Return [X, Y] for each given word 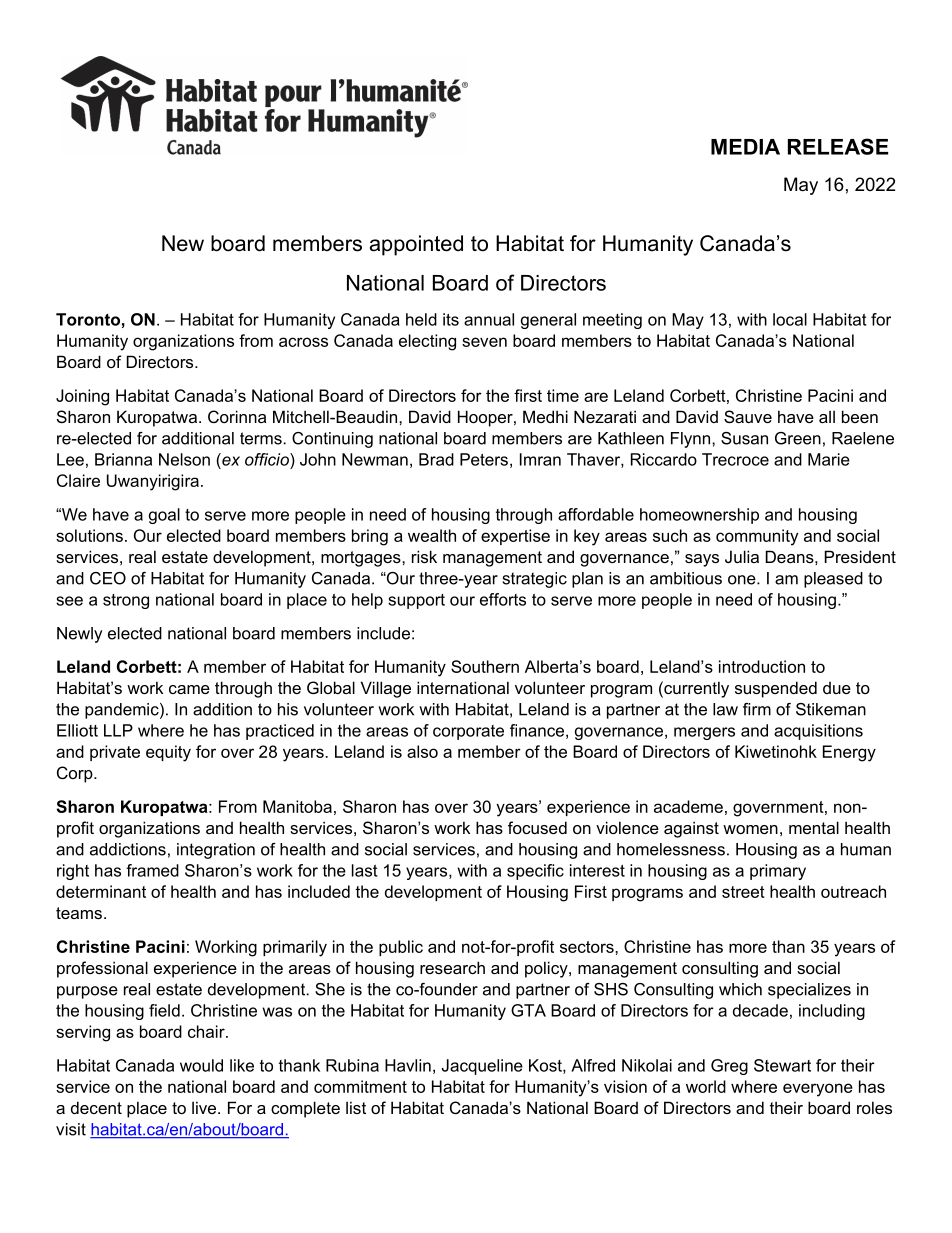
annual [489, 319]
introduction [762, 666]
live [205, 1107]
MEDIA [745, 147]
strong [126, 601]
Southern [485, 666]
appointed [416, 245]
